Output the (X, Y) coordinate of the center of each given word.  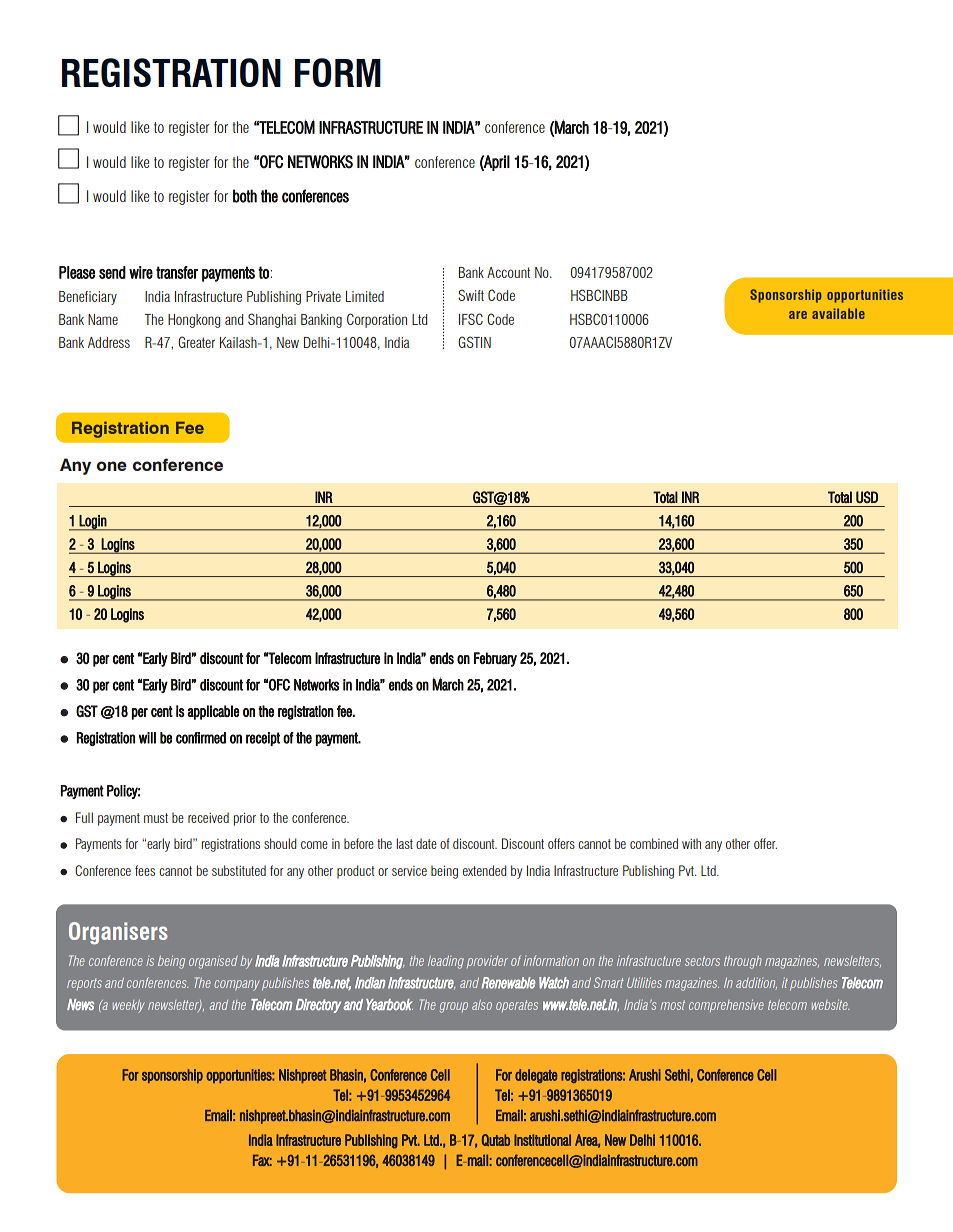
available (838, 313)
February (495, 659)
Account (508, 272)
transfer (177, 272)
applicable (213, 712)
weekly (129, 1006)
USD (867, 497)
